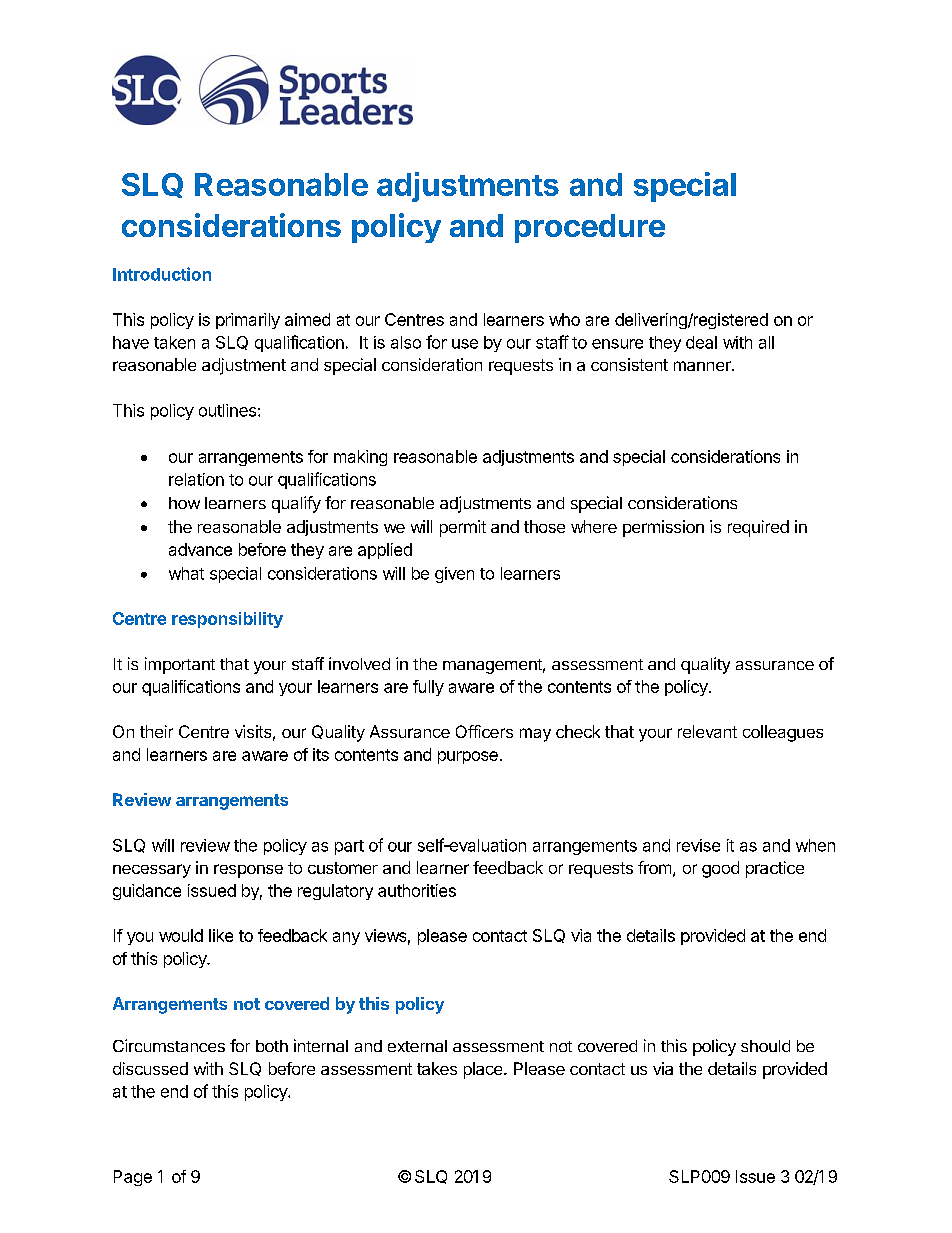 The width and height of the document is (952, 1233). I want to click on Officers, so click(484, 731).
